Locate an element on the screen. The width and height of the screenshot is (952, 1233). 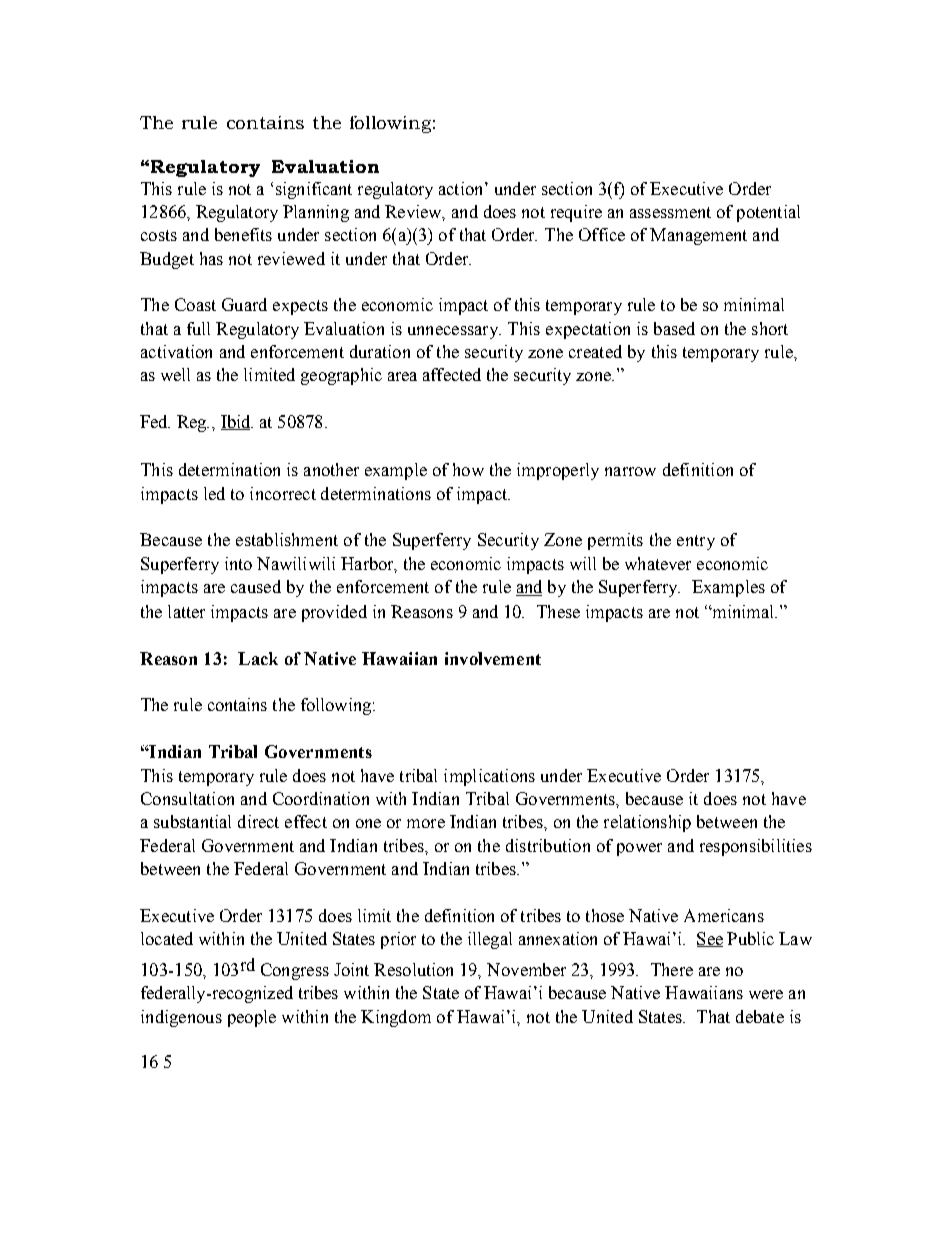
benefits is located at coordinates (243, 234).
